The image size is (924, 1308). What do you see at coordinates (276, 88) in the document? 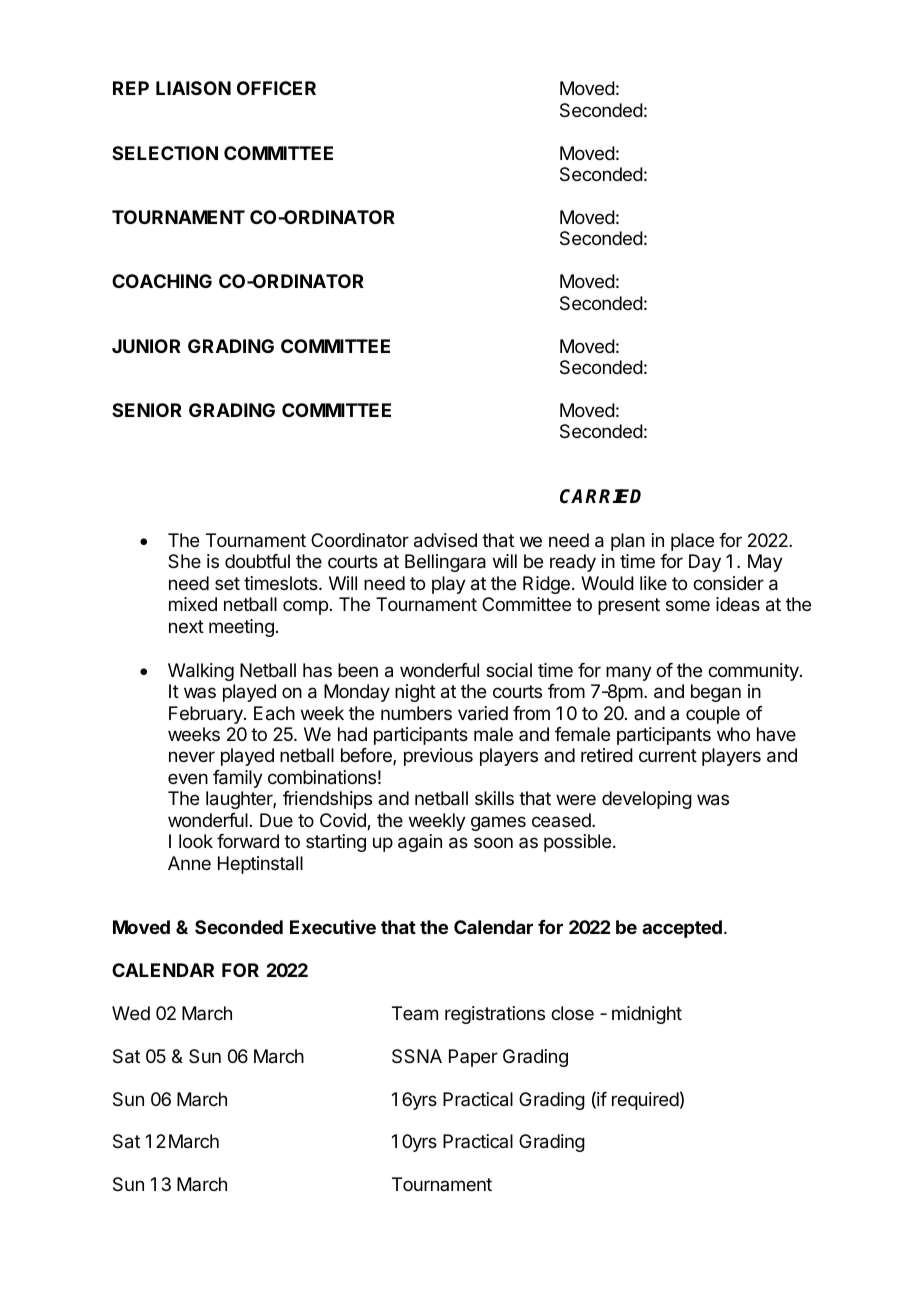
I see `OFFICER` at bounding box center [276, 88].
